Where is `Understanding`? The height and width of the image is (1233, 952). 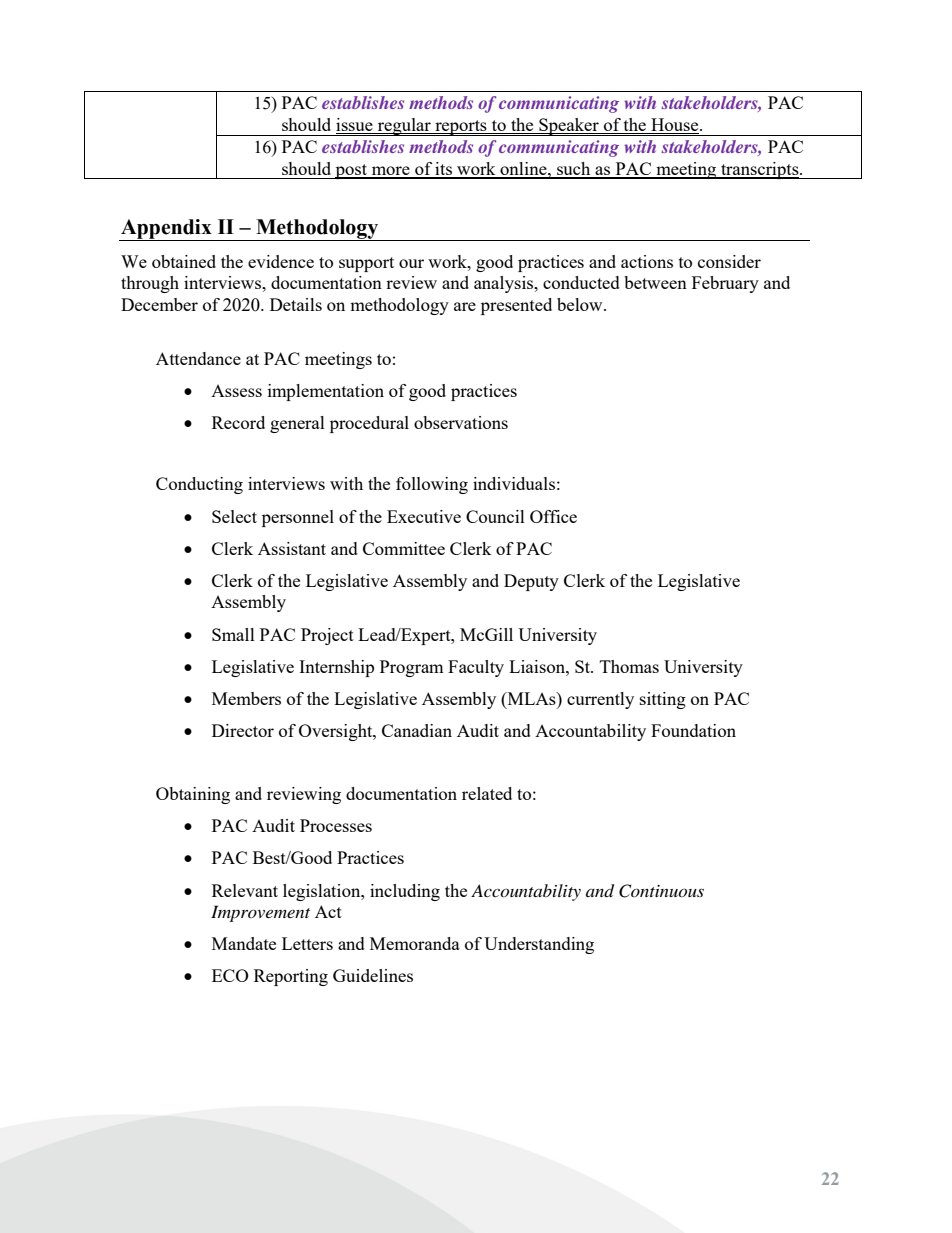
Understanding is located at coordinates (539, 945).
